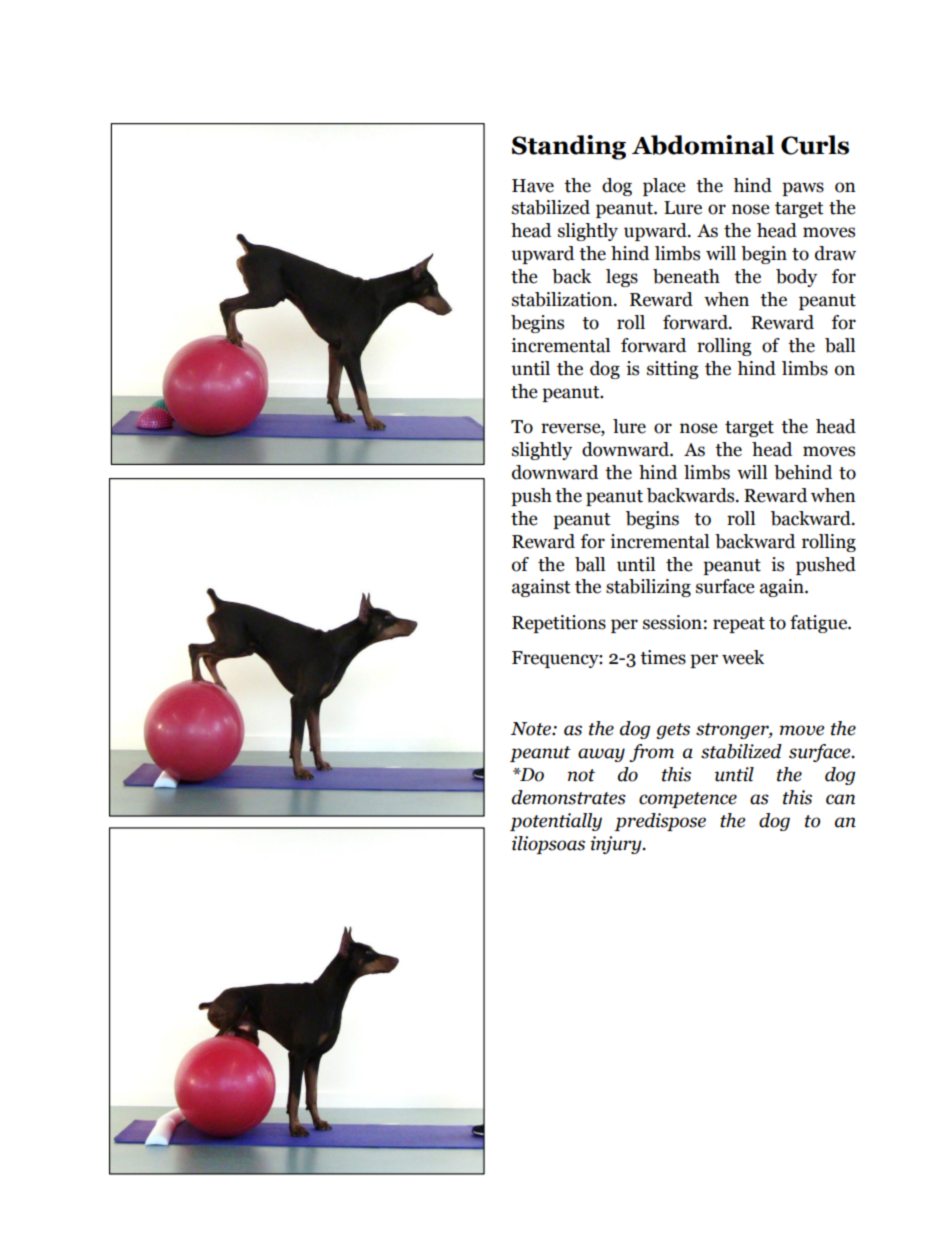 This screenshot has height=1233, width=952. Describe the element at coordinates (703, 145) in the screenshot. I see `Abdominal` at that location.
